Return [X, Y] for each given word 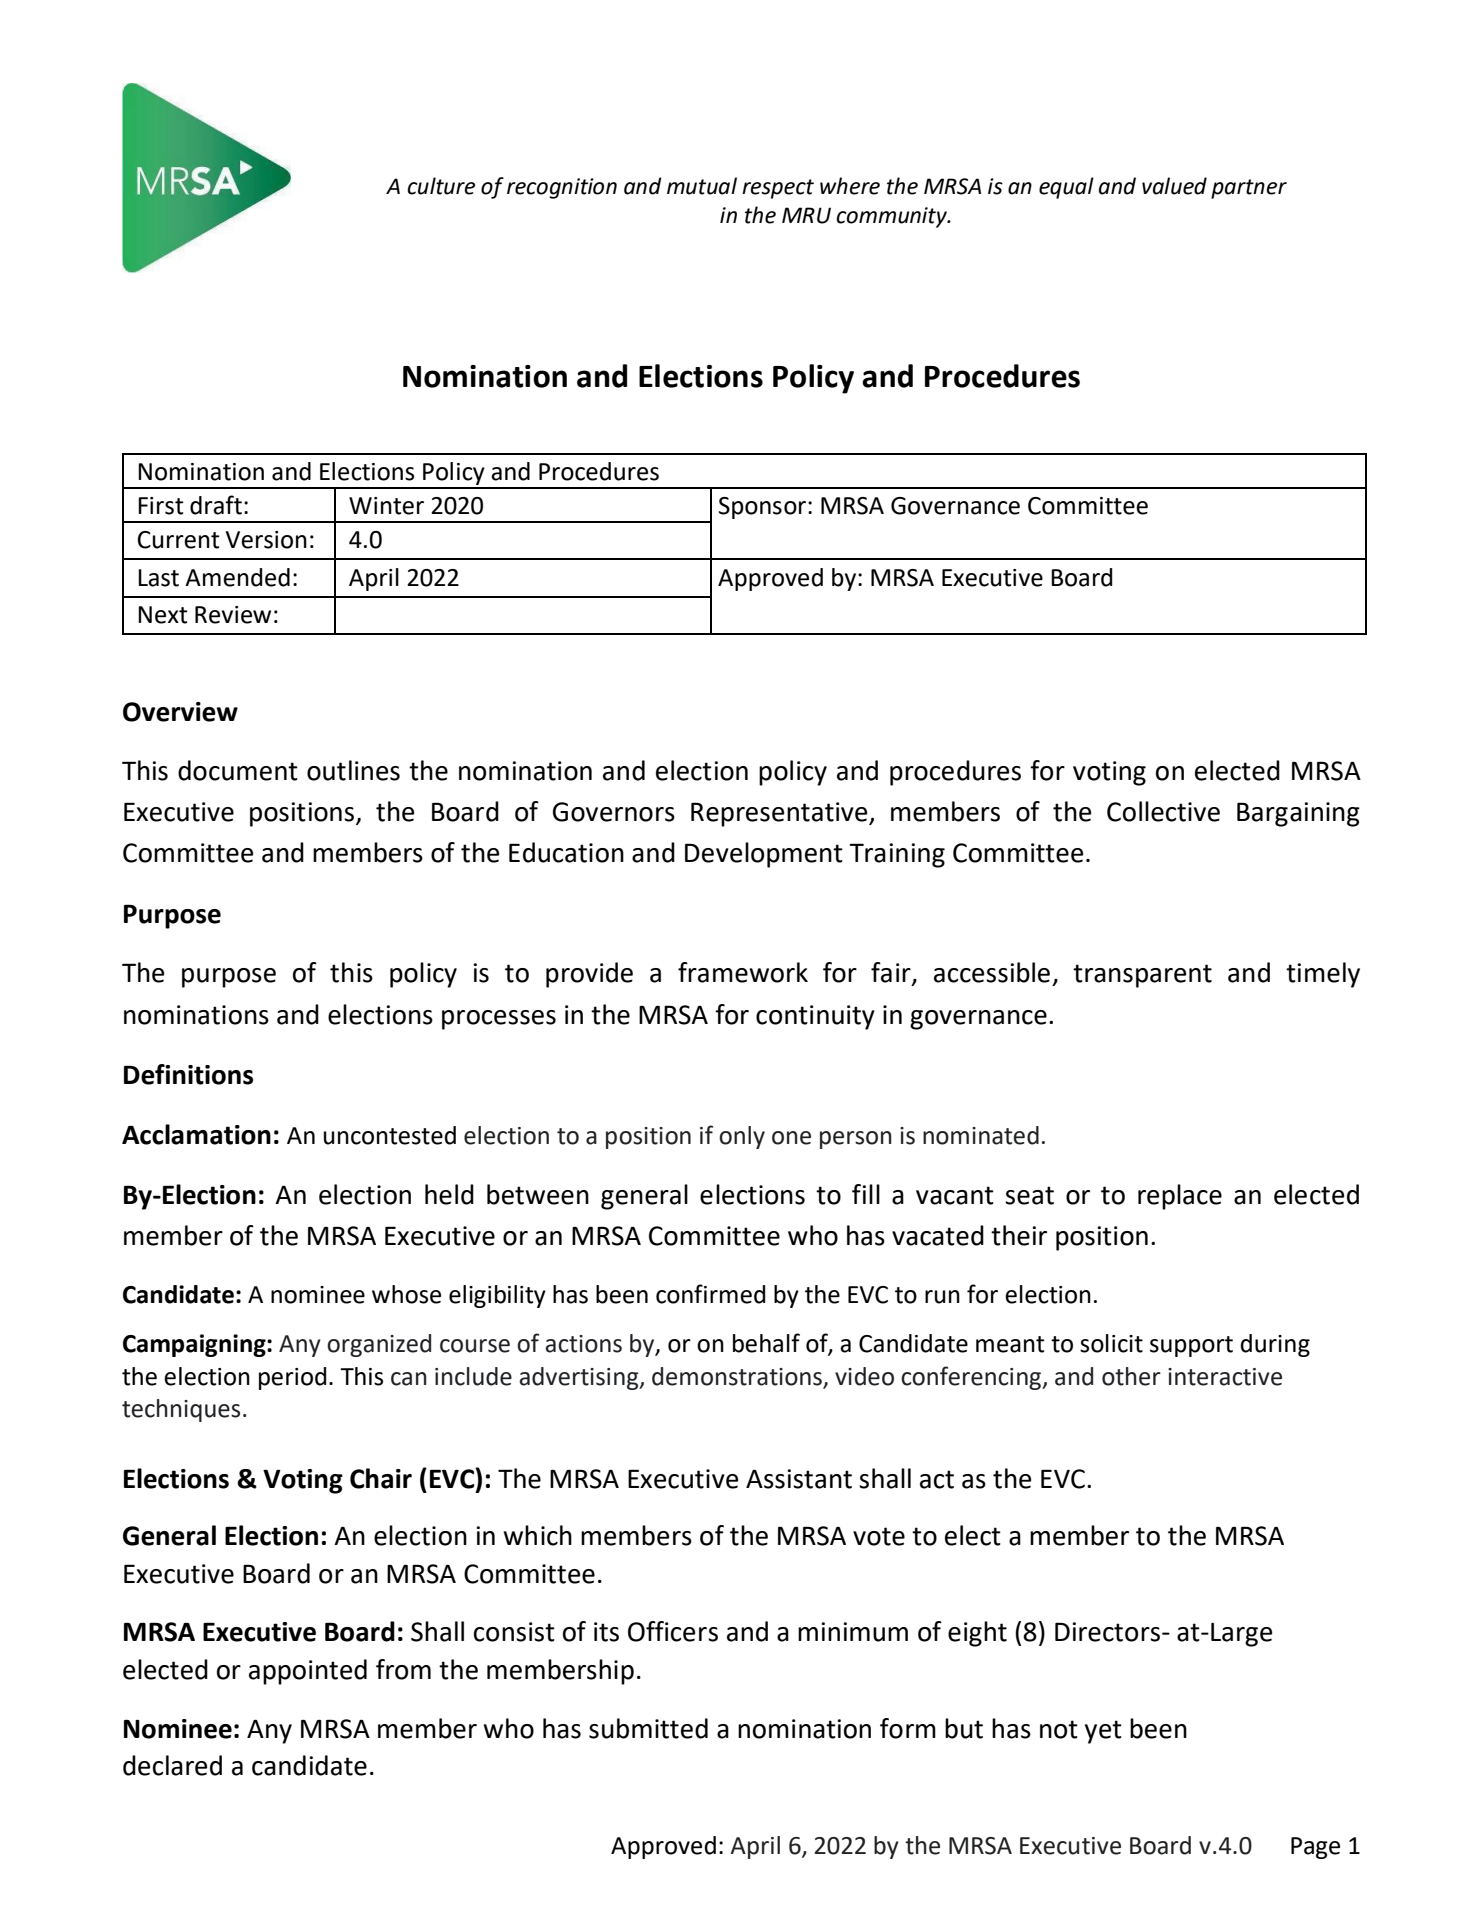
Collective [1163, 811]
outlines [353, 770]
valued [1174, 186]
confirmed [710, 1294]
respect [778, 189]
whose [406, 1294]
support [1191, 1346]
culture [441, 186]
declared [172, 1765]
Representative [780, 814]
